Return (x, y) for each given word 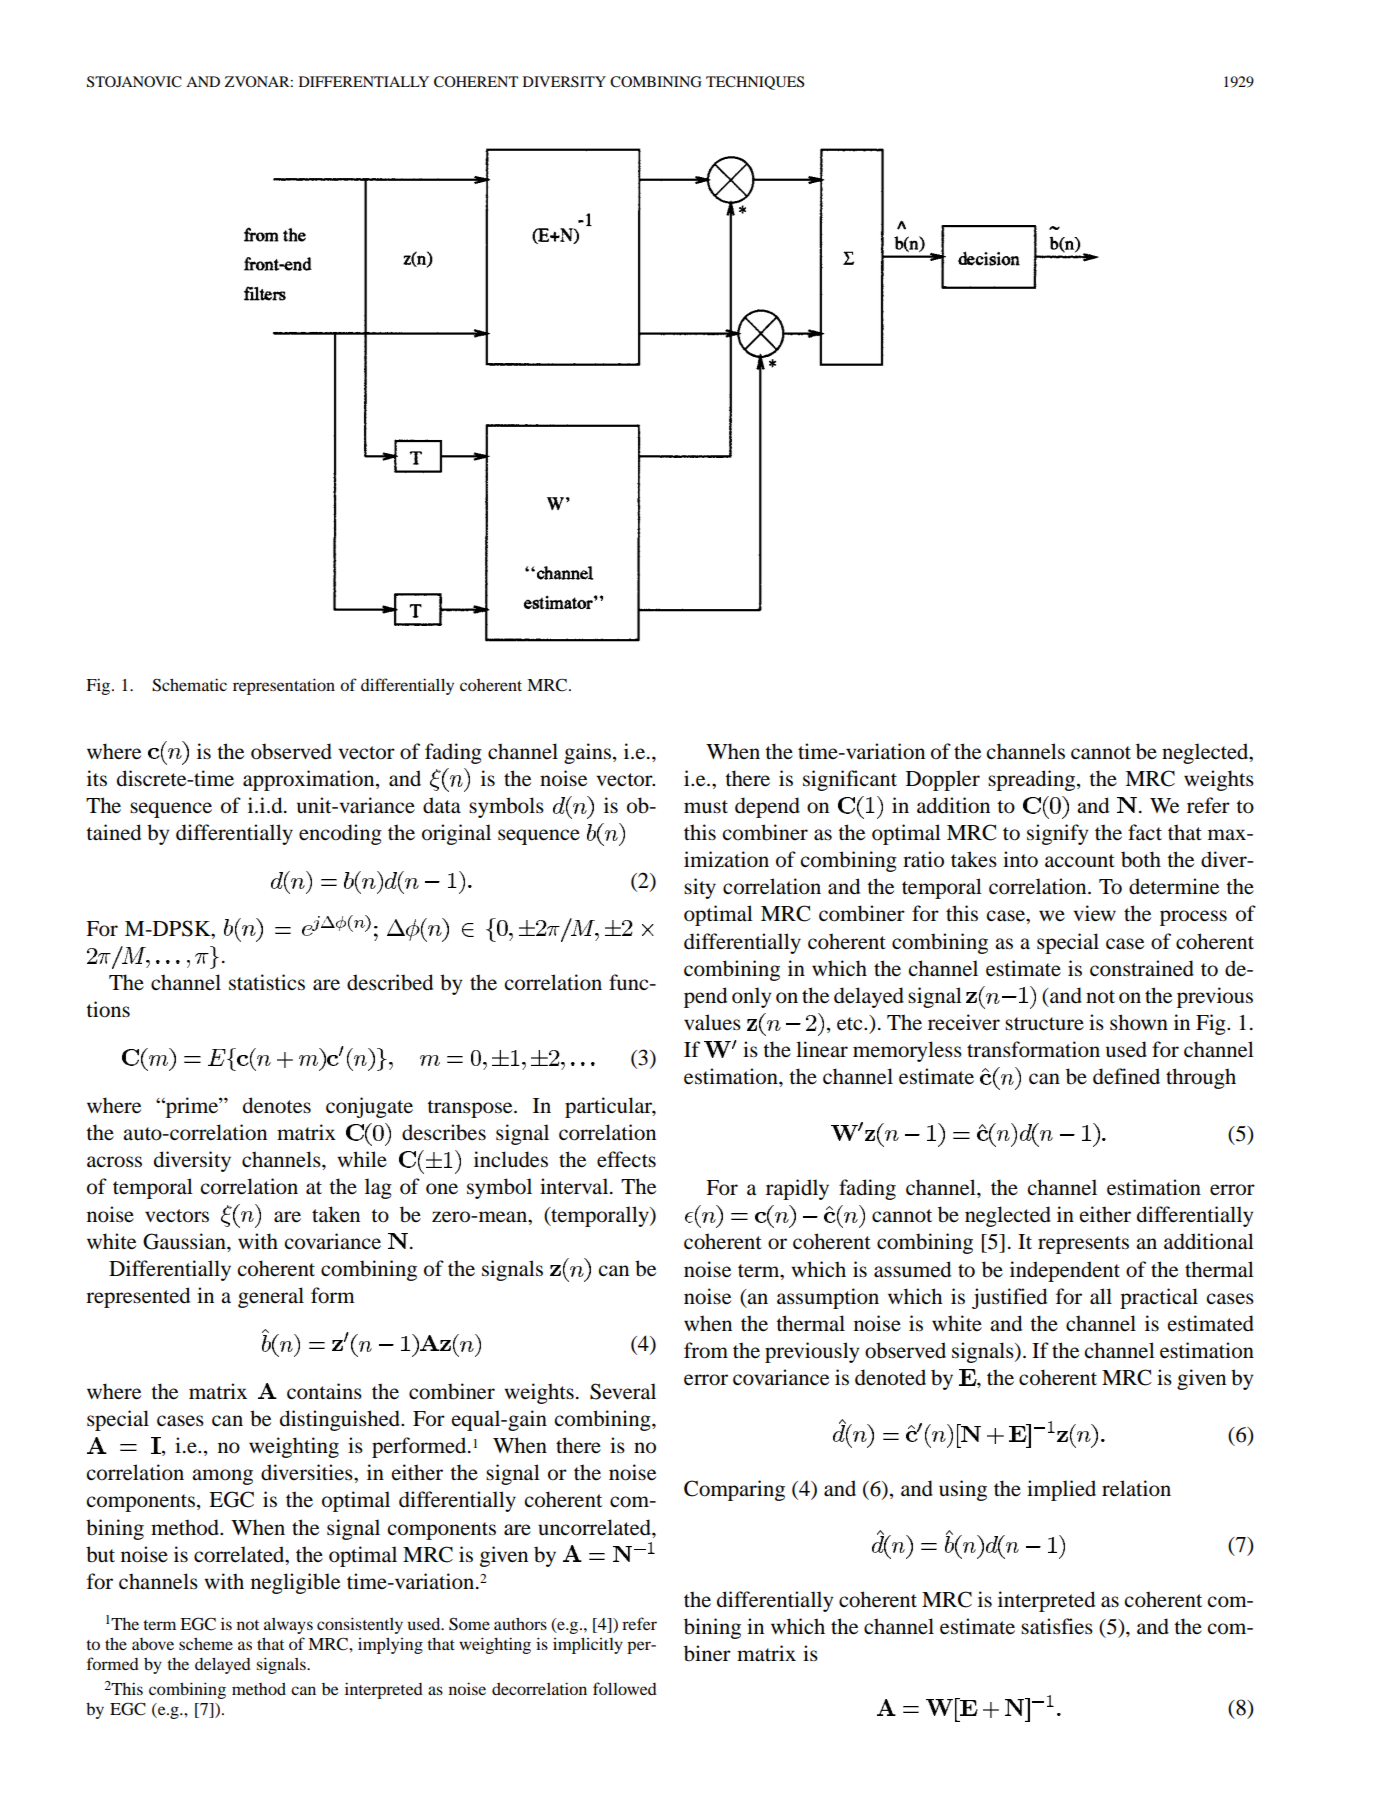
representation (284, 686)
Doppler (943, 780)
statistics (267, 982)
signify (1057, 834)
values (712, 1022)
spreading (1033, 780)
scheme (206, 1643)
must (706, 807)
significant (850, 780)
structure (1044, 1024)
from (706, 1350)
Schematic (189, 685)
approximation (310, 780)
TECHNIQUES (755, 83)
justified (1009, 1298)
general (271, 1297)
